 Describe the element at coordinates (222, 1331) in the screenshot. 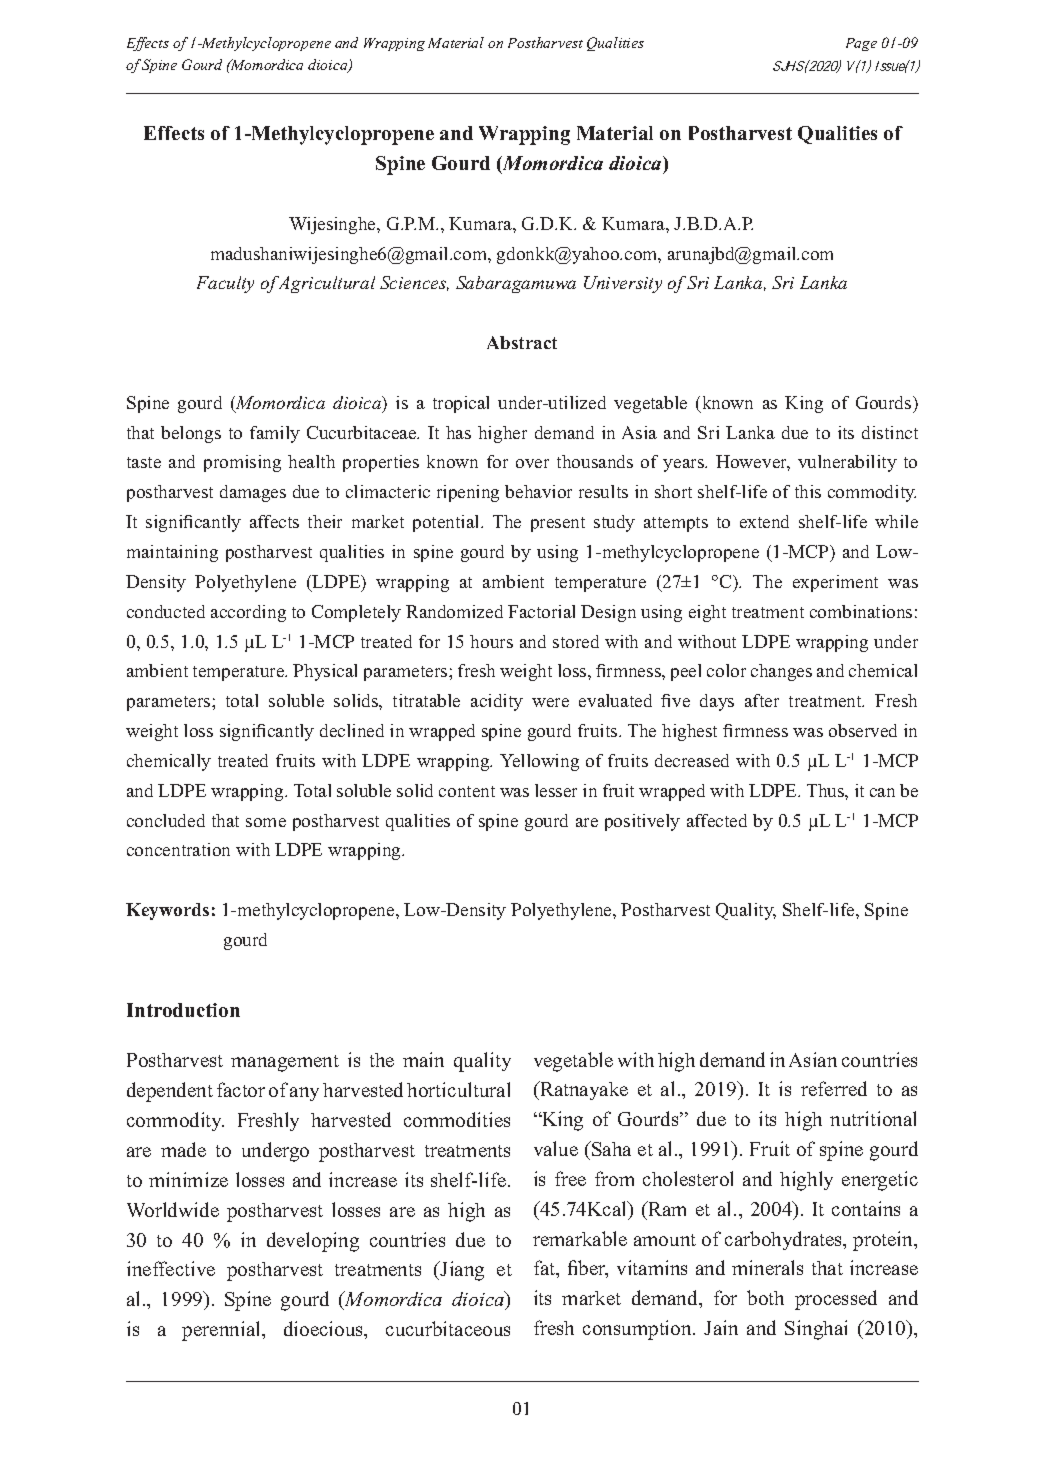

I see `perennial` at that location.
